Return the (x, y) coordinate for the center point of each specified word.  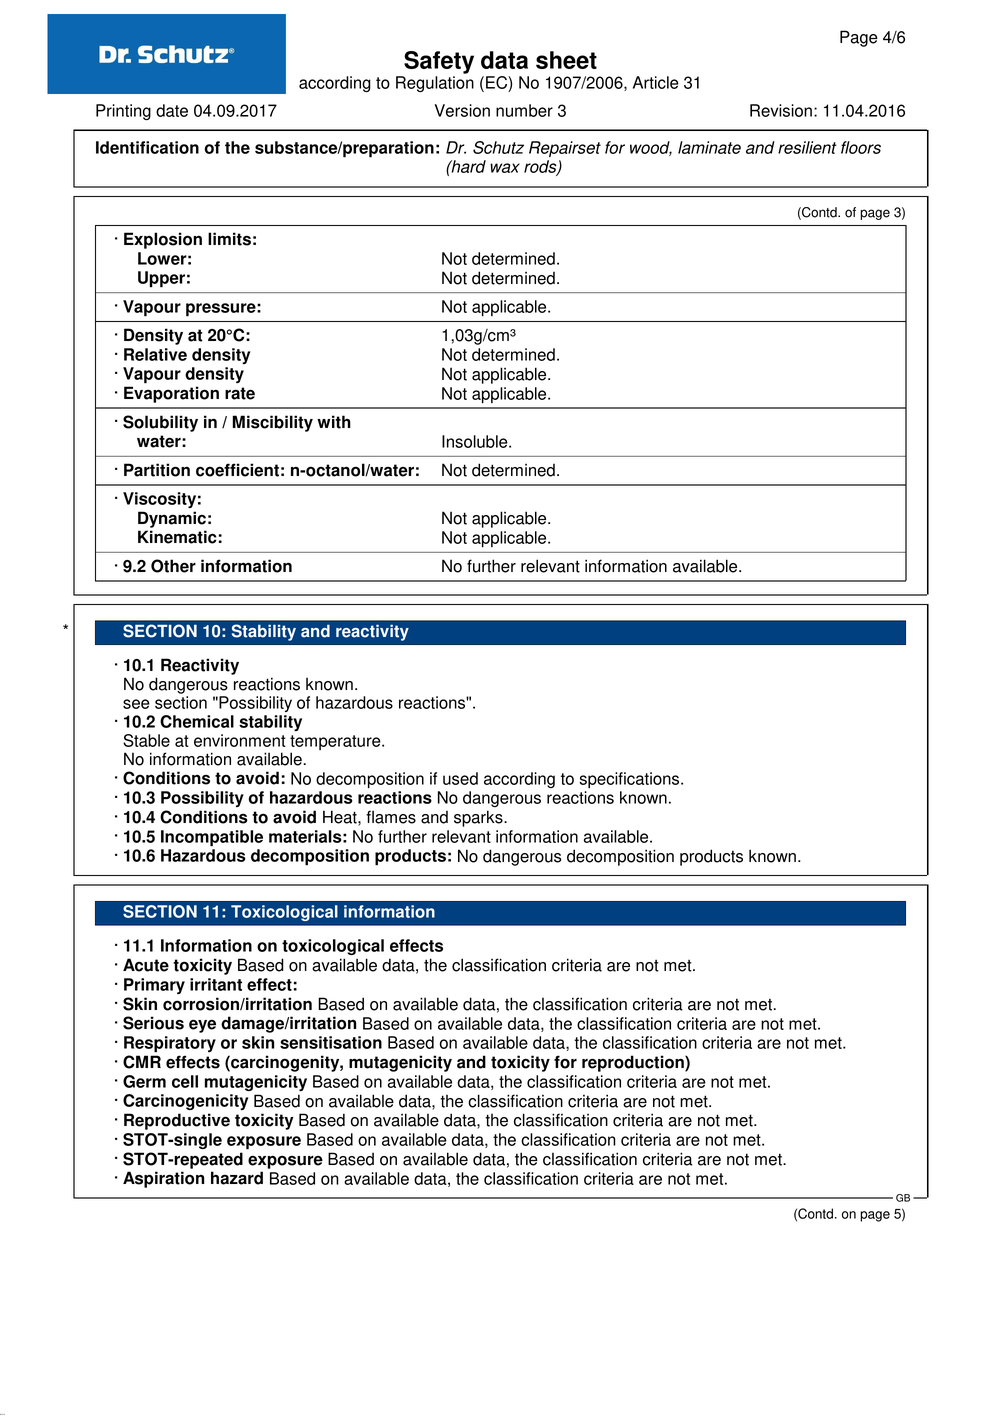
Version (462, 110)
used (460, 778)
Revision (781, 110)
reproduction (634, 1063)
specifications (630, 780)
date (172, 110)
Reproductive (177, 1121)
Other (173, 566)
